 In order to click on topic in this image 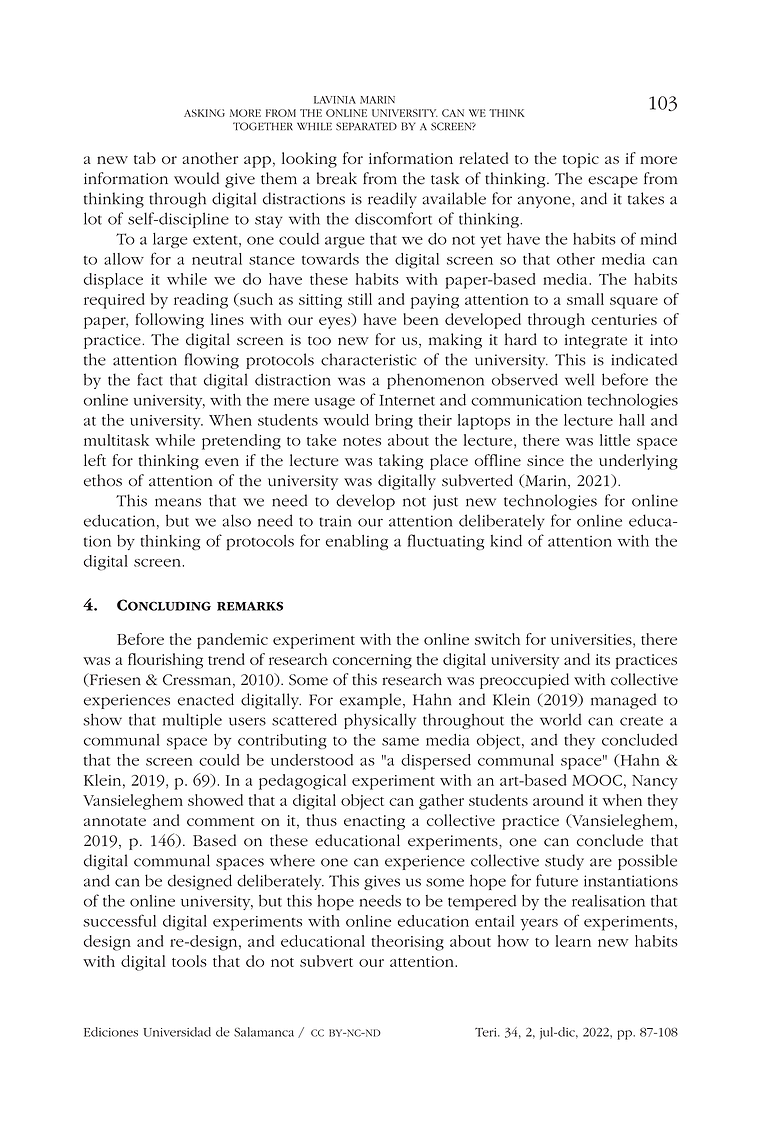, I will do `click(581, 160)`.
